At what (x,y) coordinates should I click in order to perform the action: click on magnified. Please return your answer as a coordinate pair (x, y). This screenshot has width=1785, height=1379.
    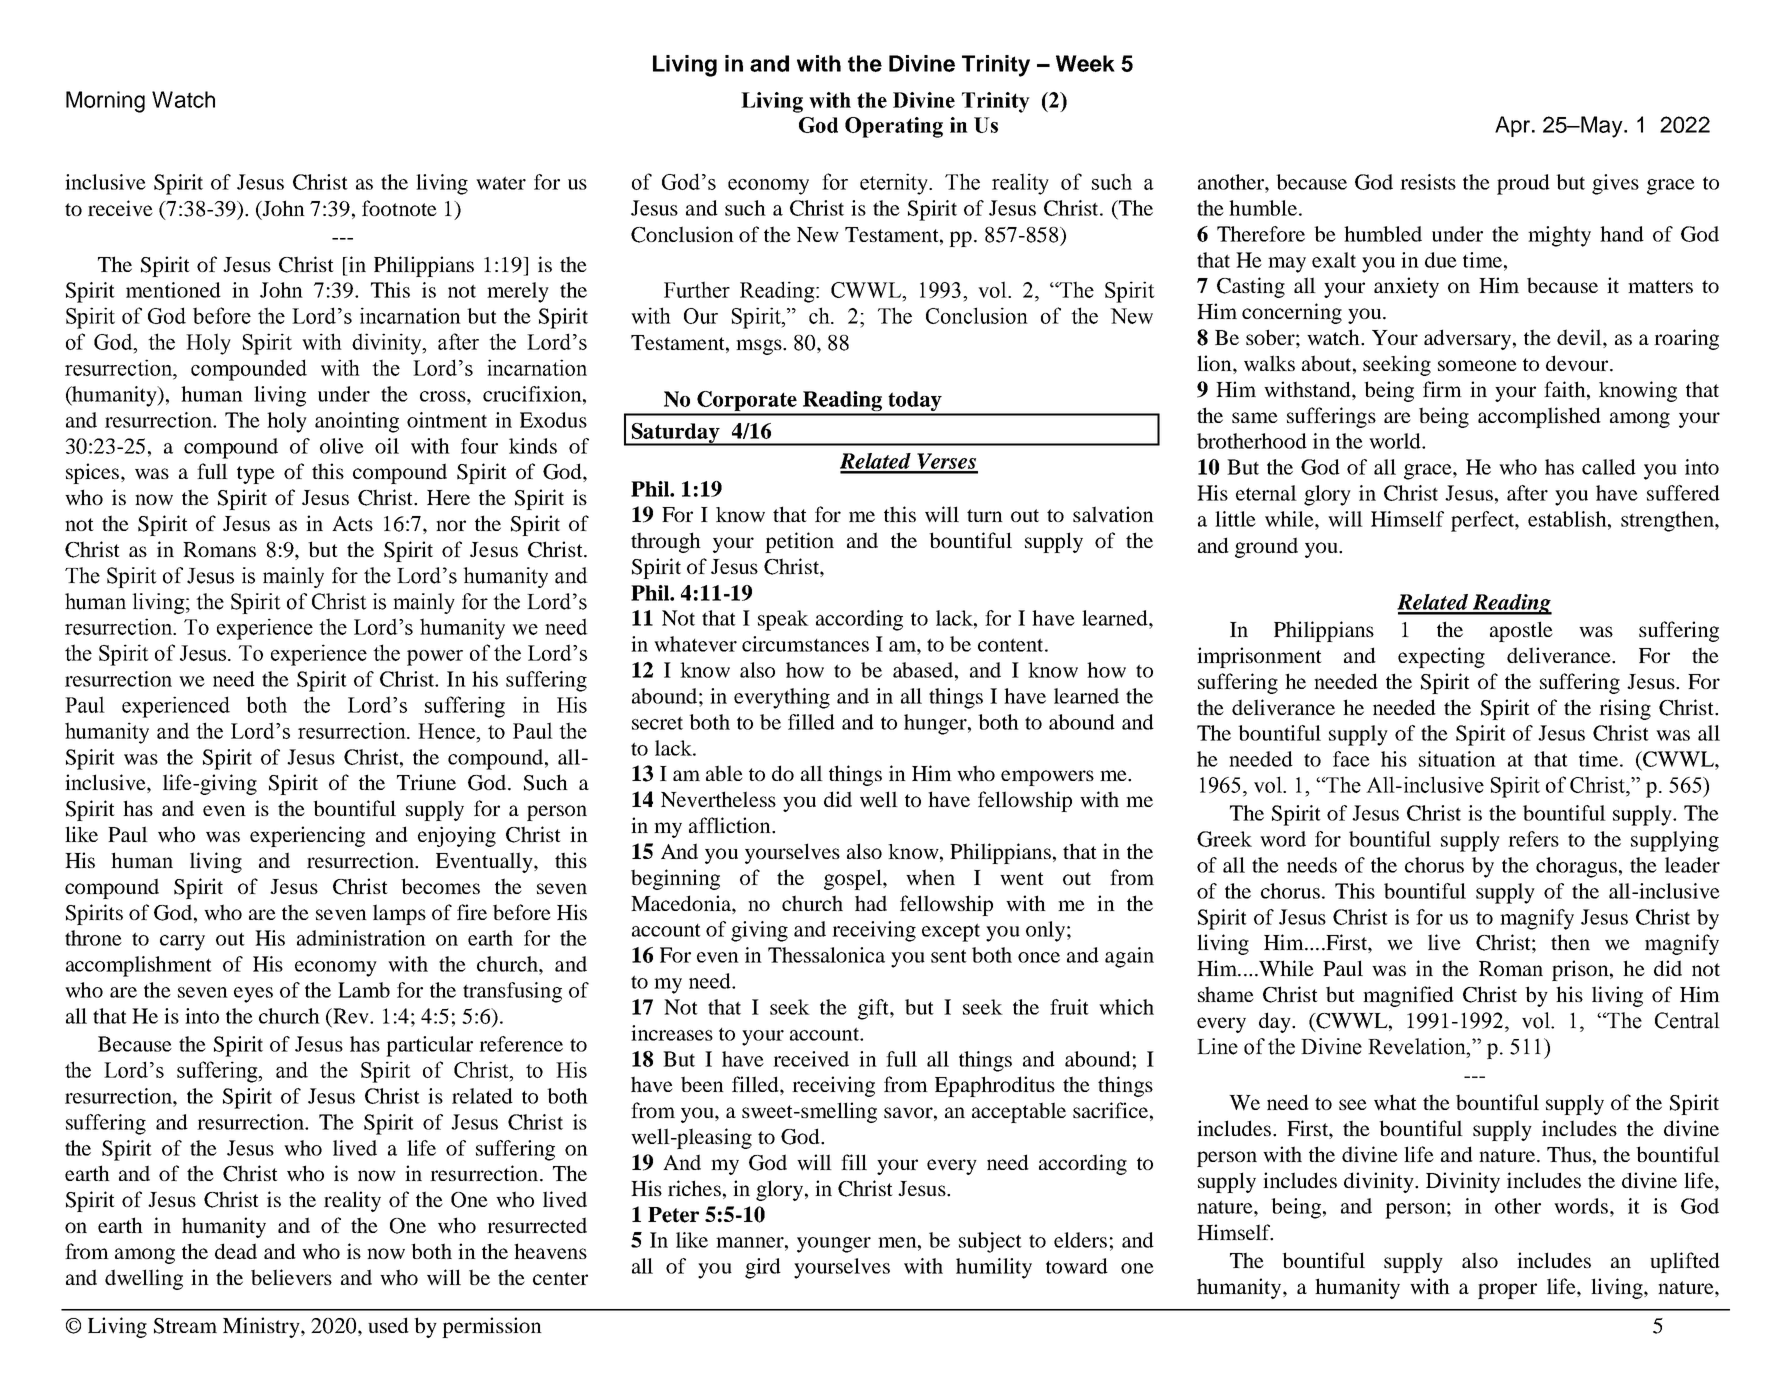
    Looking at the image, I should click on (1408, 996).
